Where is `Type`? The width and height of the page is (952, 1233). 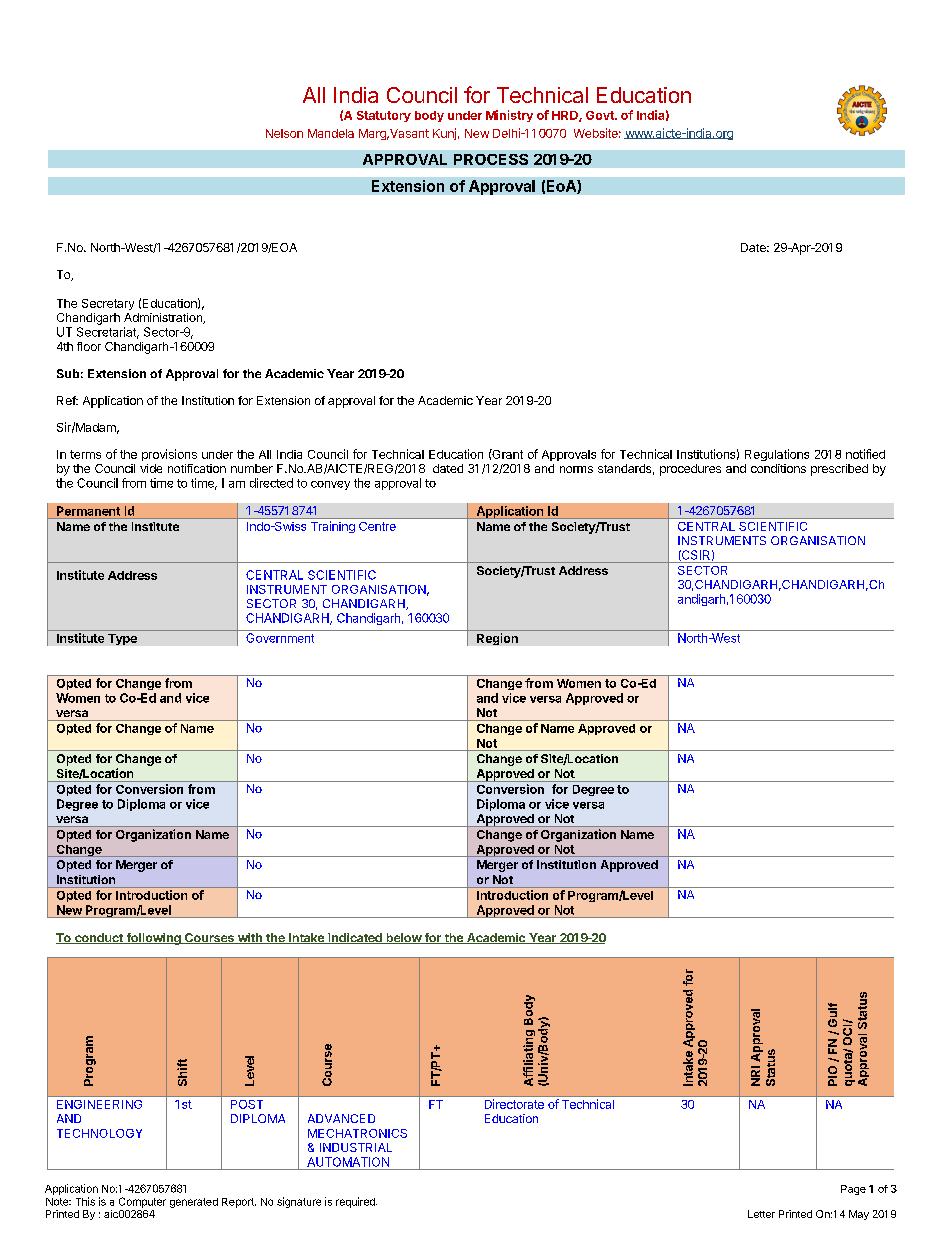 Type is located at coordinates (122, 639).
